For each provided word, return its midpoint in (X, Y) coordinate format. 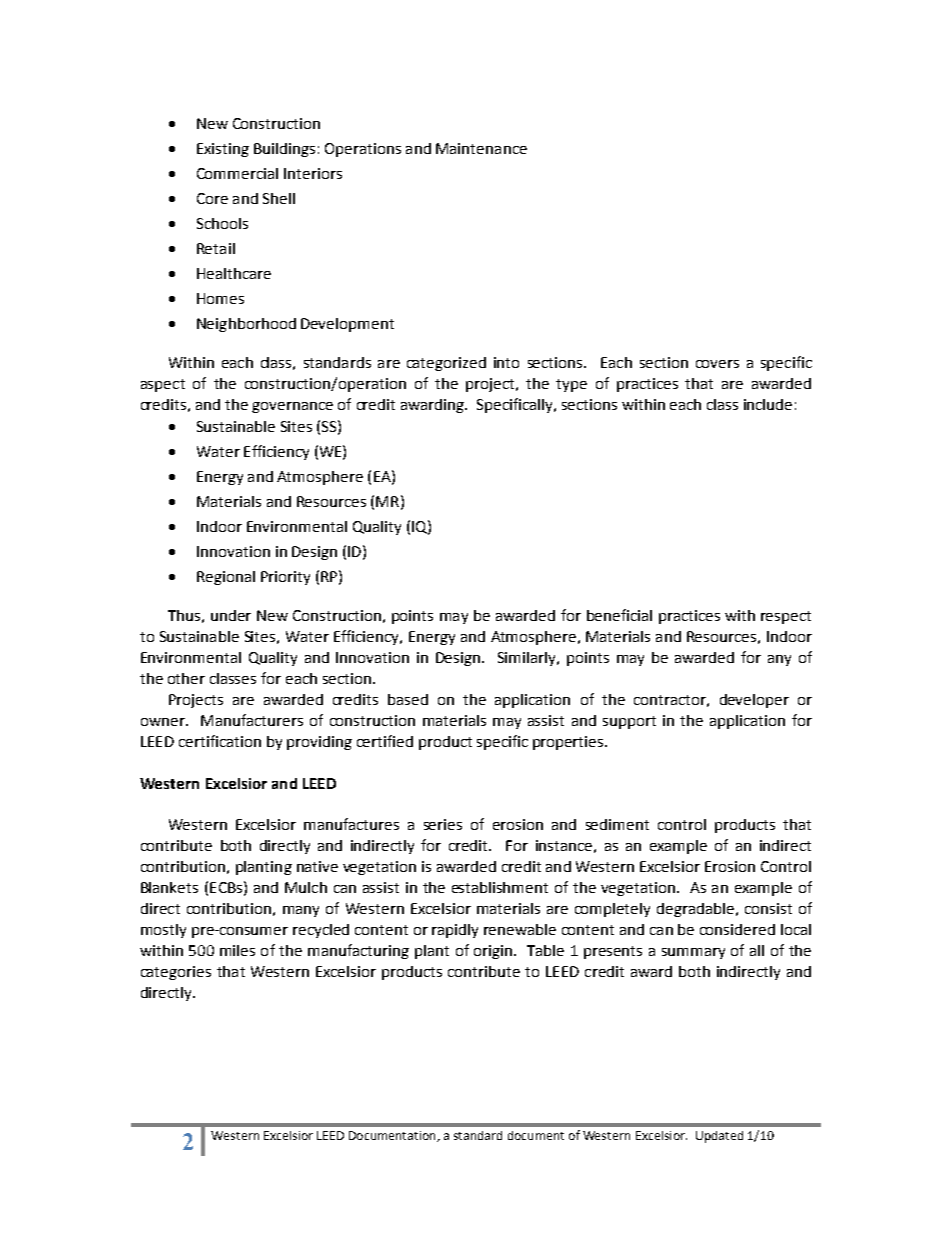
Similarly (528, 659)
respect (786, 617)
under (231, 615)
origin (494, 952)
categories (176, 973)
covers (717, 364)
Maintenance (481, 148)
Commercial (237, 173)
